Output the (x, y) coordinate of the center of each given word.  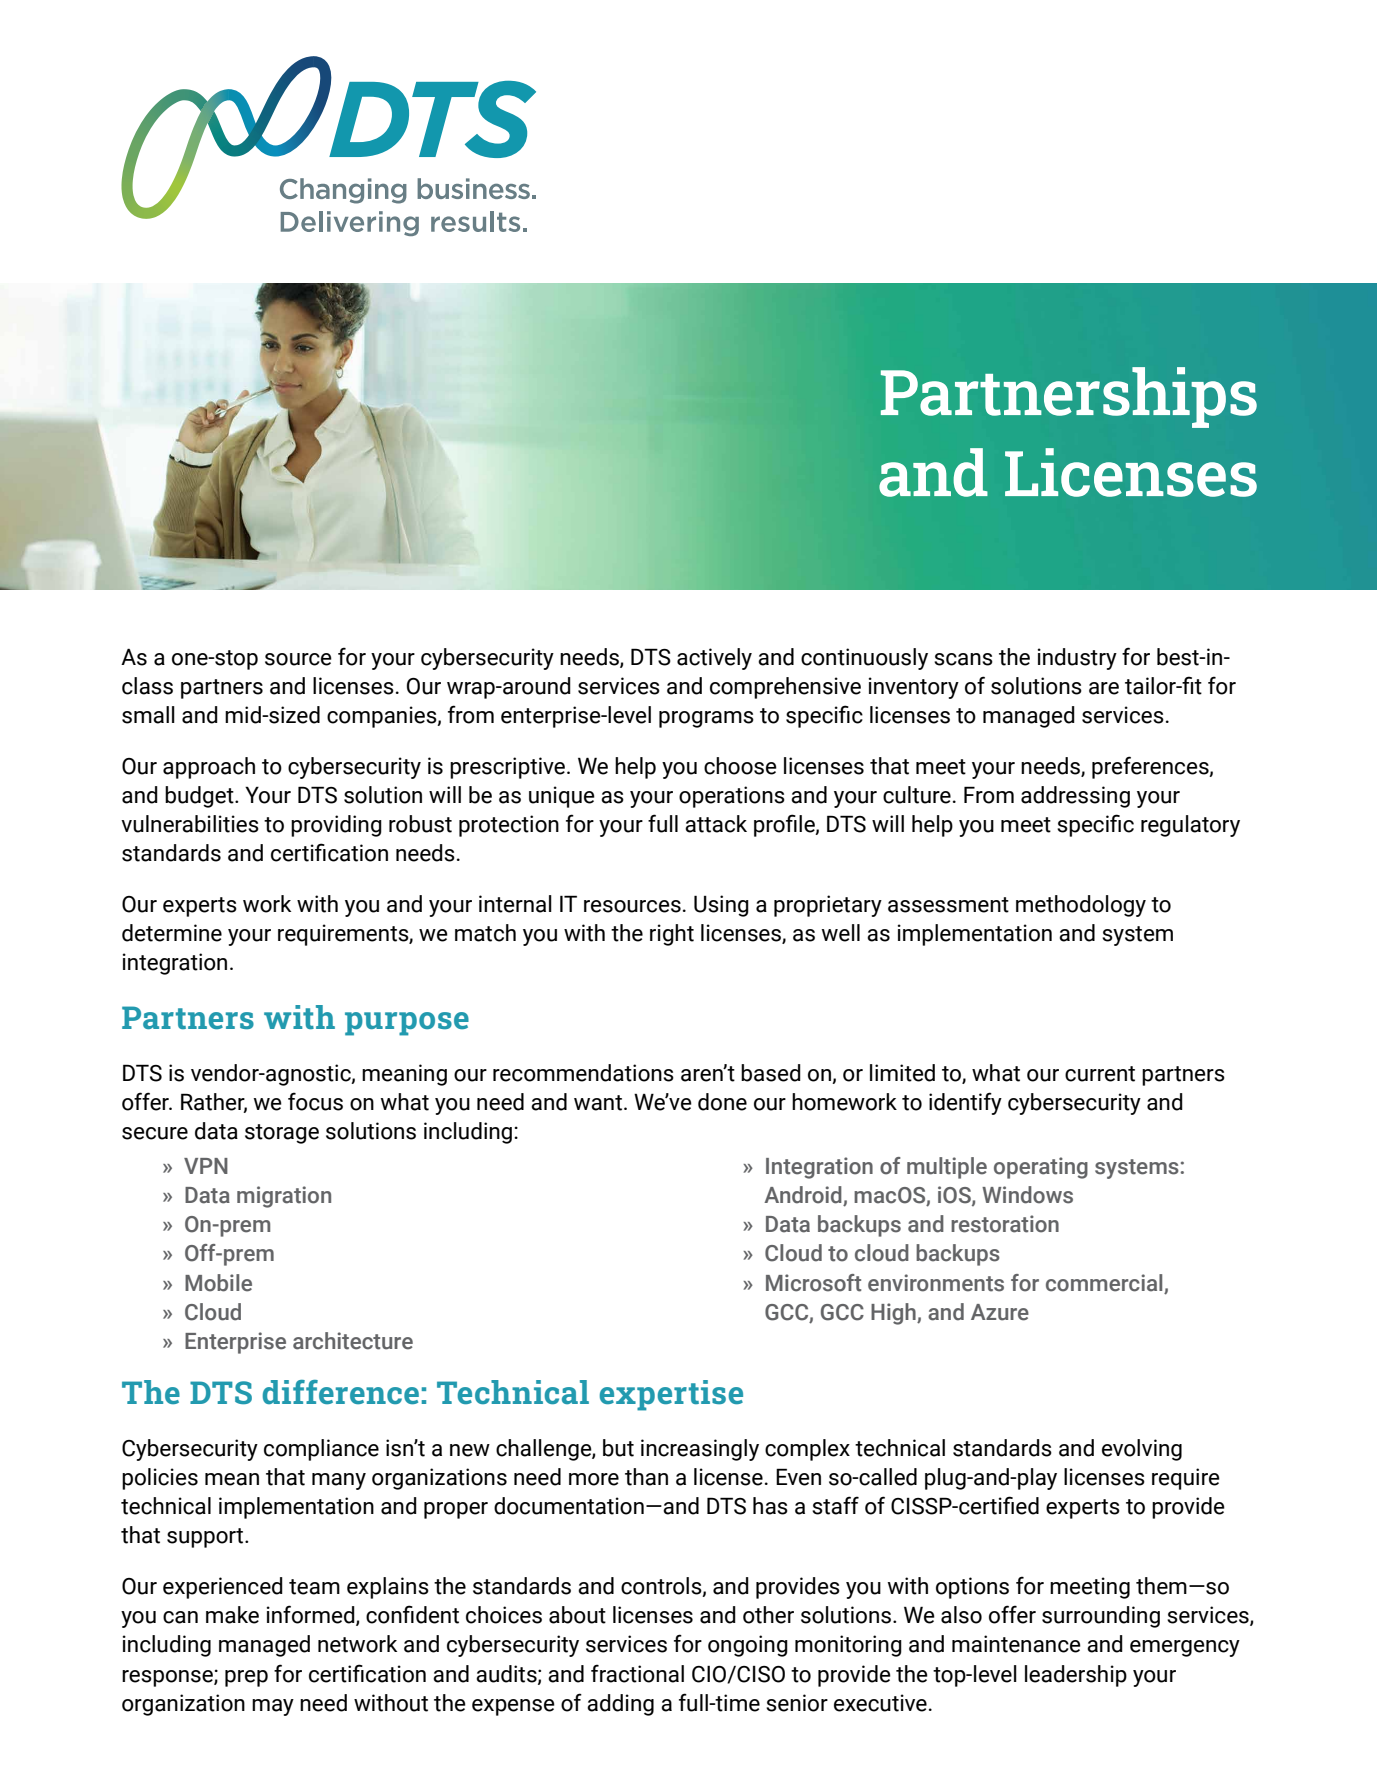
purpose (407, 1024)
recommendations (583, 1073)
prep (246, 1678)
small (148, 715)
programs (706, 719)
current (1100, 1074)
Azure (1000, 1312)
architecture (353, 1341)
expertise (671, 1395)
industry (1077, 659)
